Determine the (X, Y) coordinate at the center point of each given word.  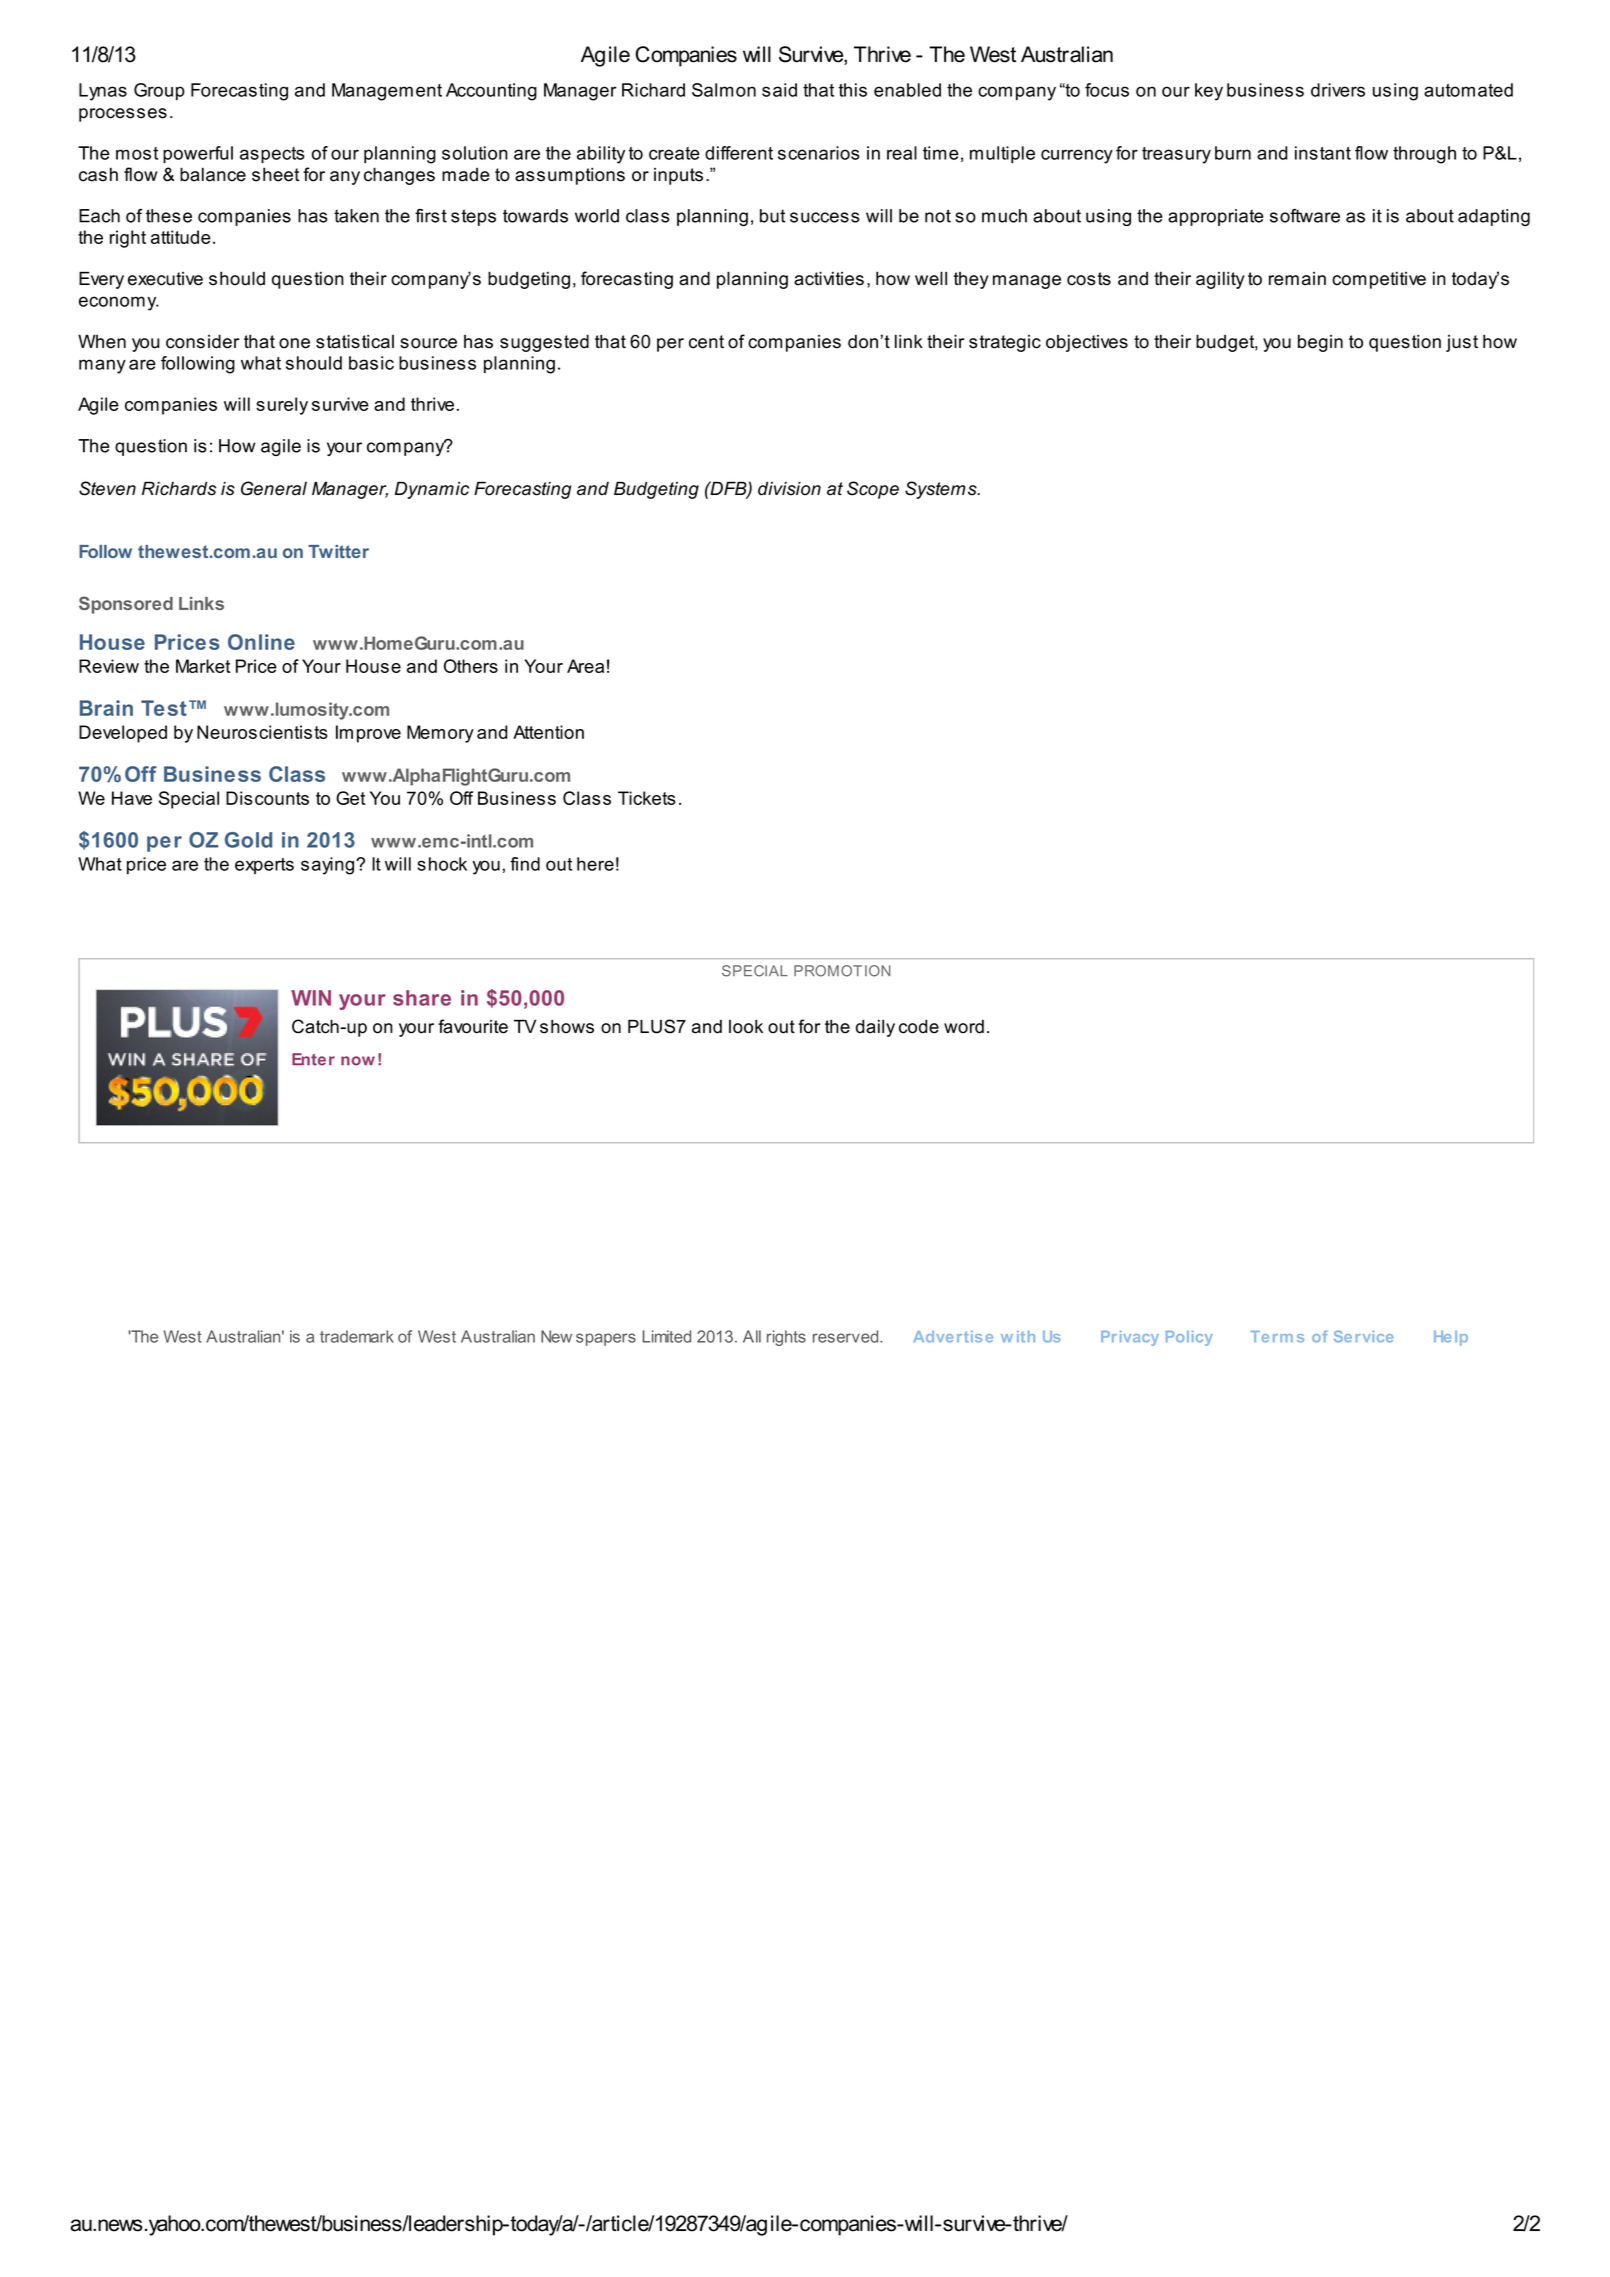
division (789, 488)
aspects (272, 155)
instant (1323, 153)
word (964, 1027)
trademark (357, 1336)
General (274, 488)
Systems (942, 490)
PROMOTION (842, 971)
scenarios (819, 153)
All (752, 1336)
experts (264, 866)
